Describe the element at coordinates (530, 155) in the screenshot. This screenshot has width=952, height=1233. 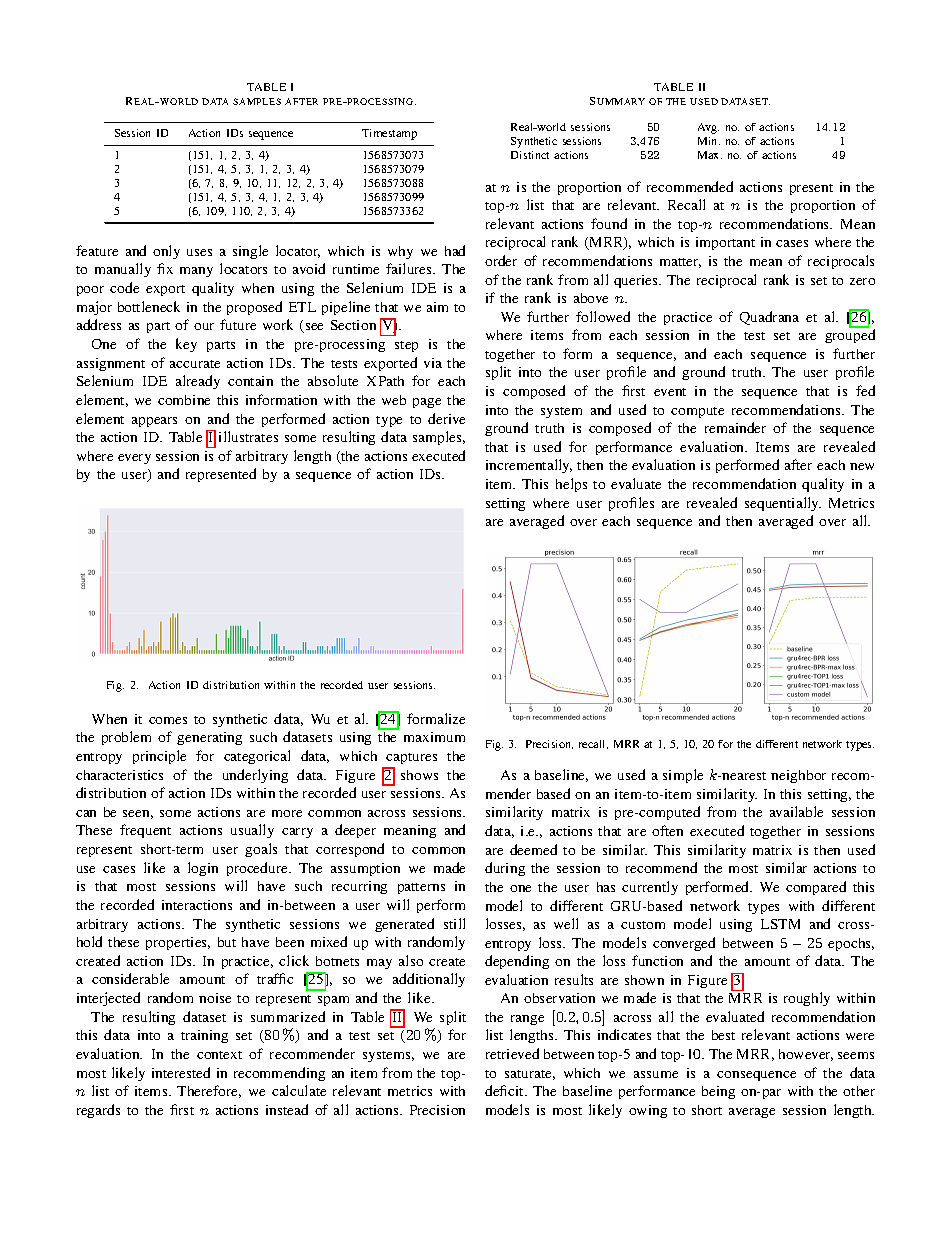
I see `Distinct` at that location.
